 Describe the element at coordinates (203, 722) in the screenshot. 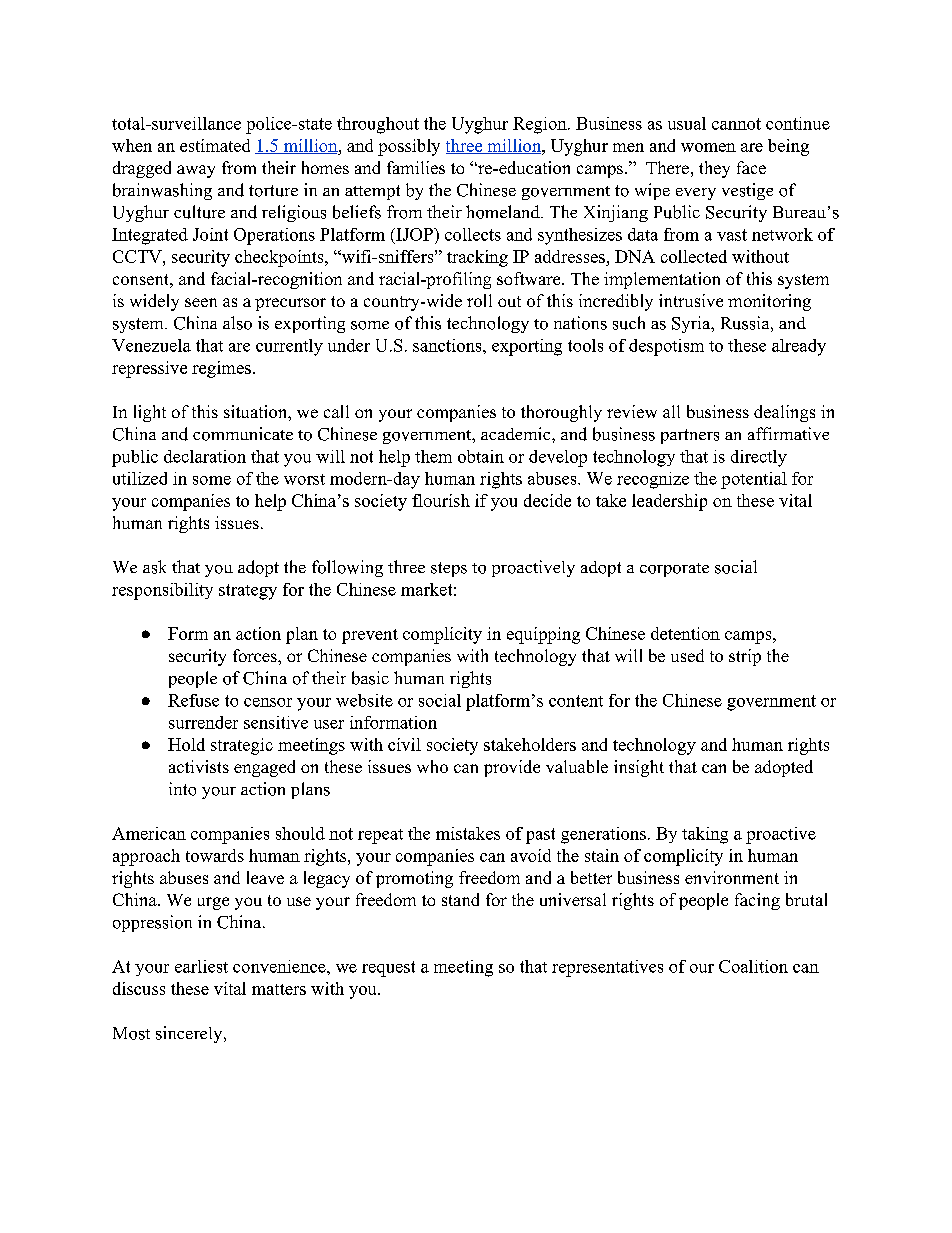

I see `surrender` at that location.
